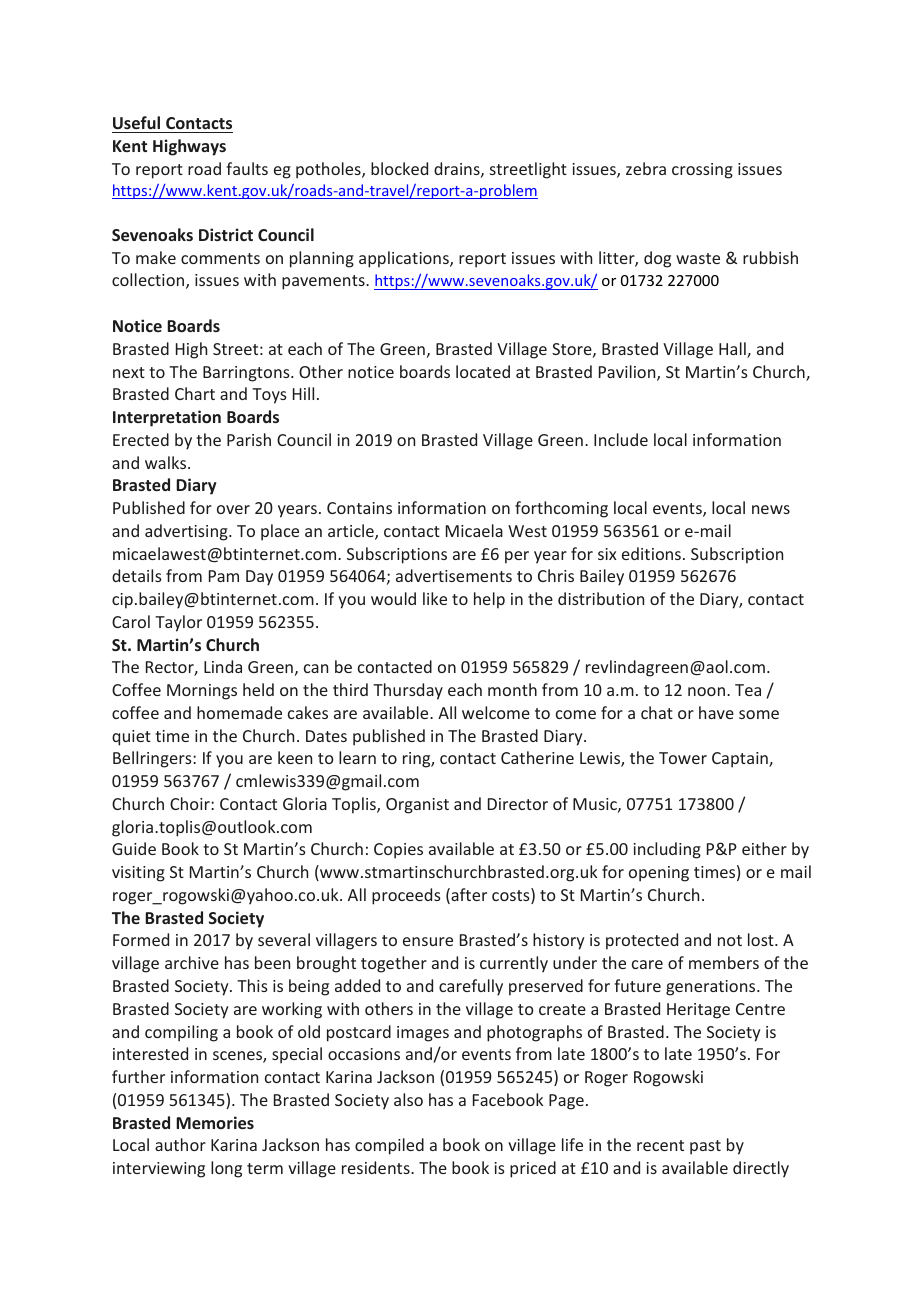  I want to click on Contains, so click(359, 508).
